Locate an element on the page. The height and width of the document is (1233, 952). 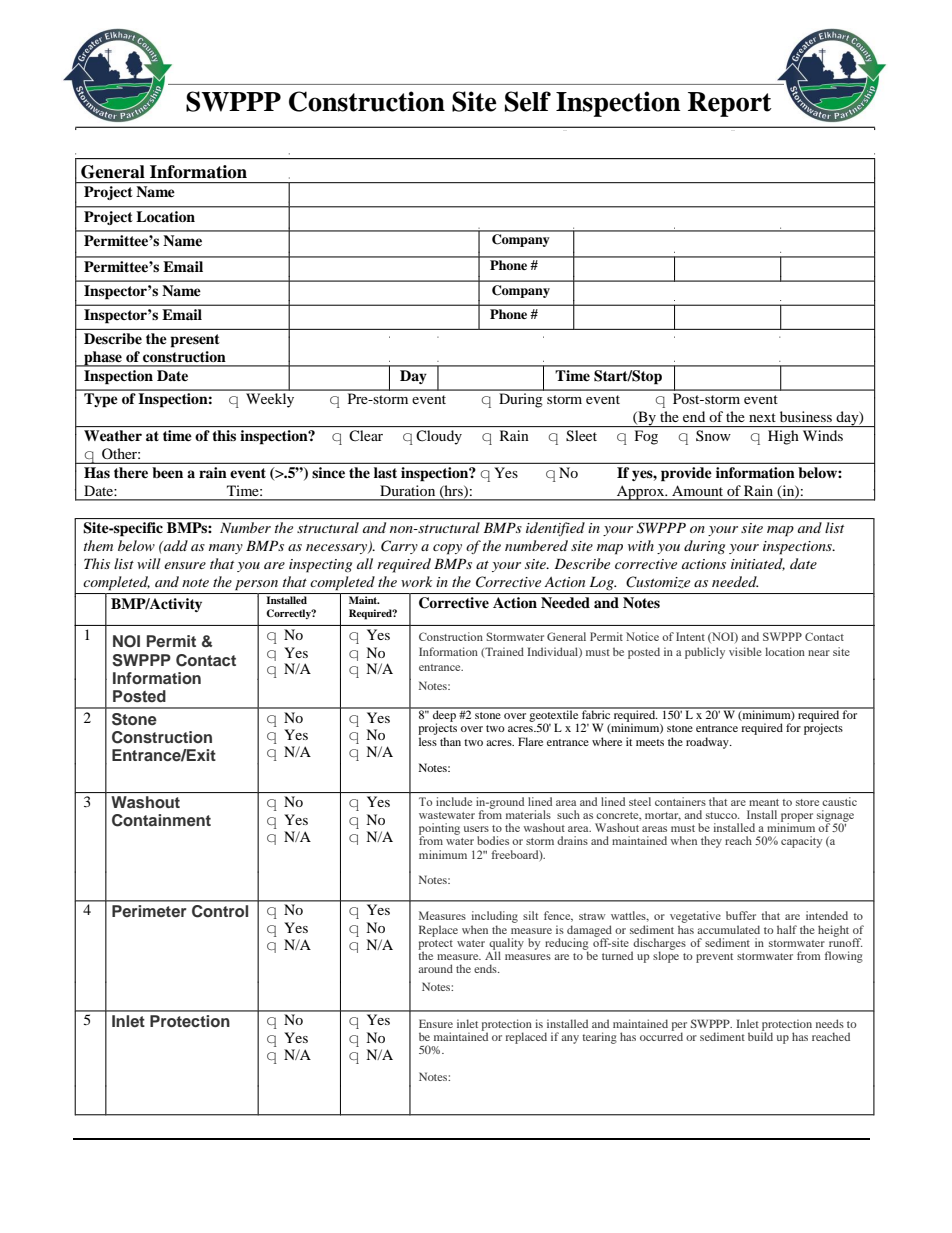
last is located at coordinates (385, 472).
